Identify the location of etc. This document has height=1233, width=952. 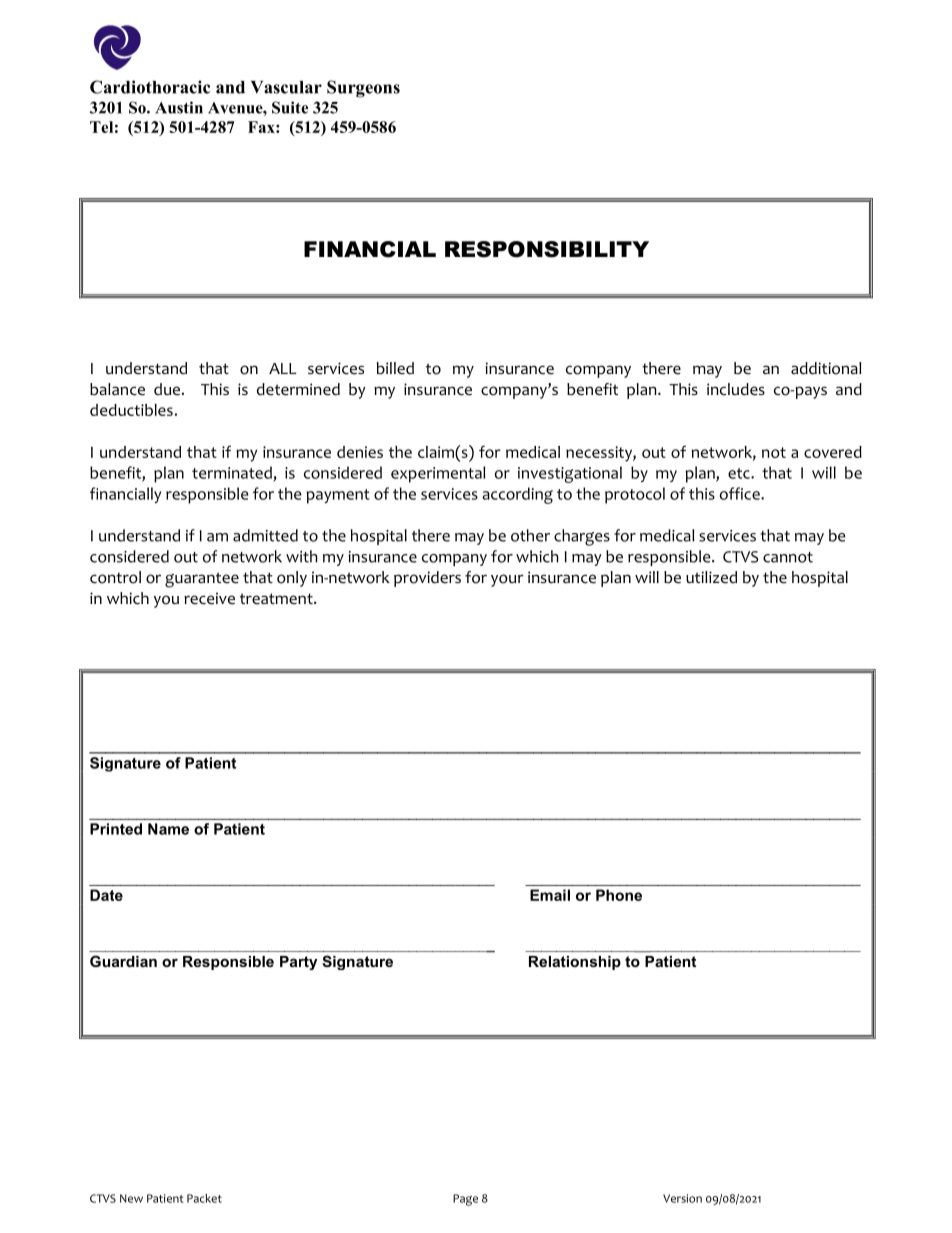
(740, 473).
